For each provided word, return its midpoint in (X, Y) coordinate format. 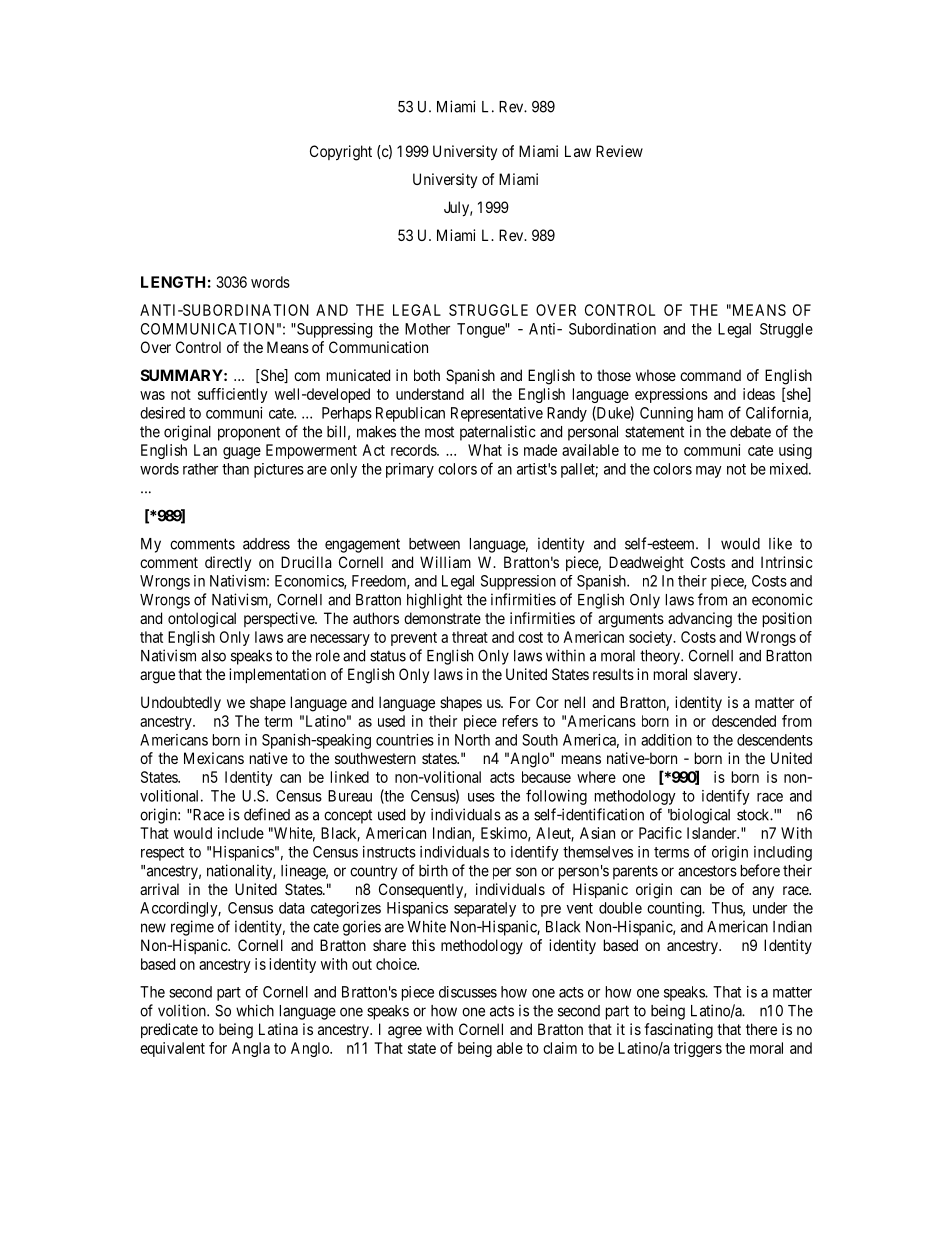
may (709, 472)
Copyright (341, 153)
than (235, 469)
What (485, 450)
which (255, 1010)
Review (619, 151)
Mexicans (214, 758)
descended (744, 721)
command (710, 375)
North (472, 740)
